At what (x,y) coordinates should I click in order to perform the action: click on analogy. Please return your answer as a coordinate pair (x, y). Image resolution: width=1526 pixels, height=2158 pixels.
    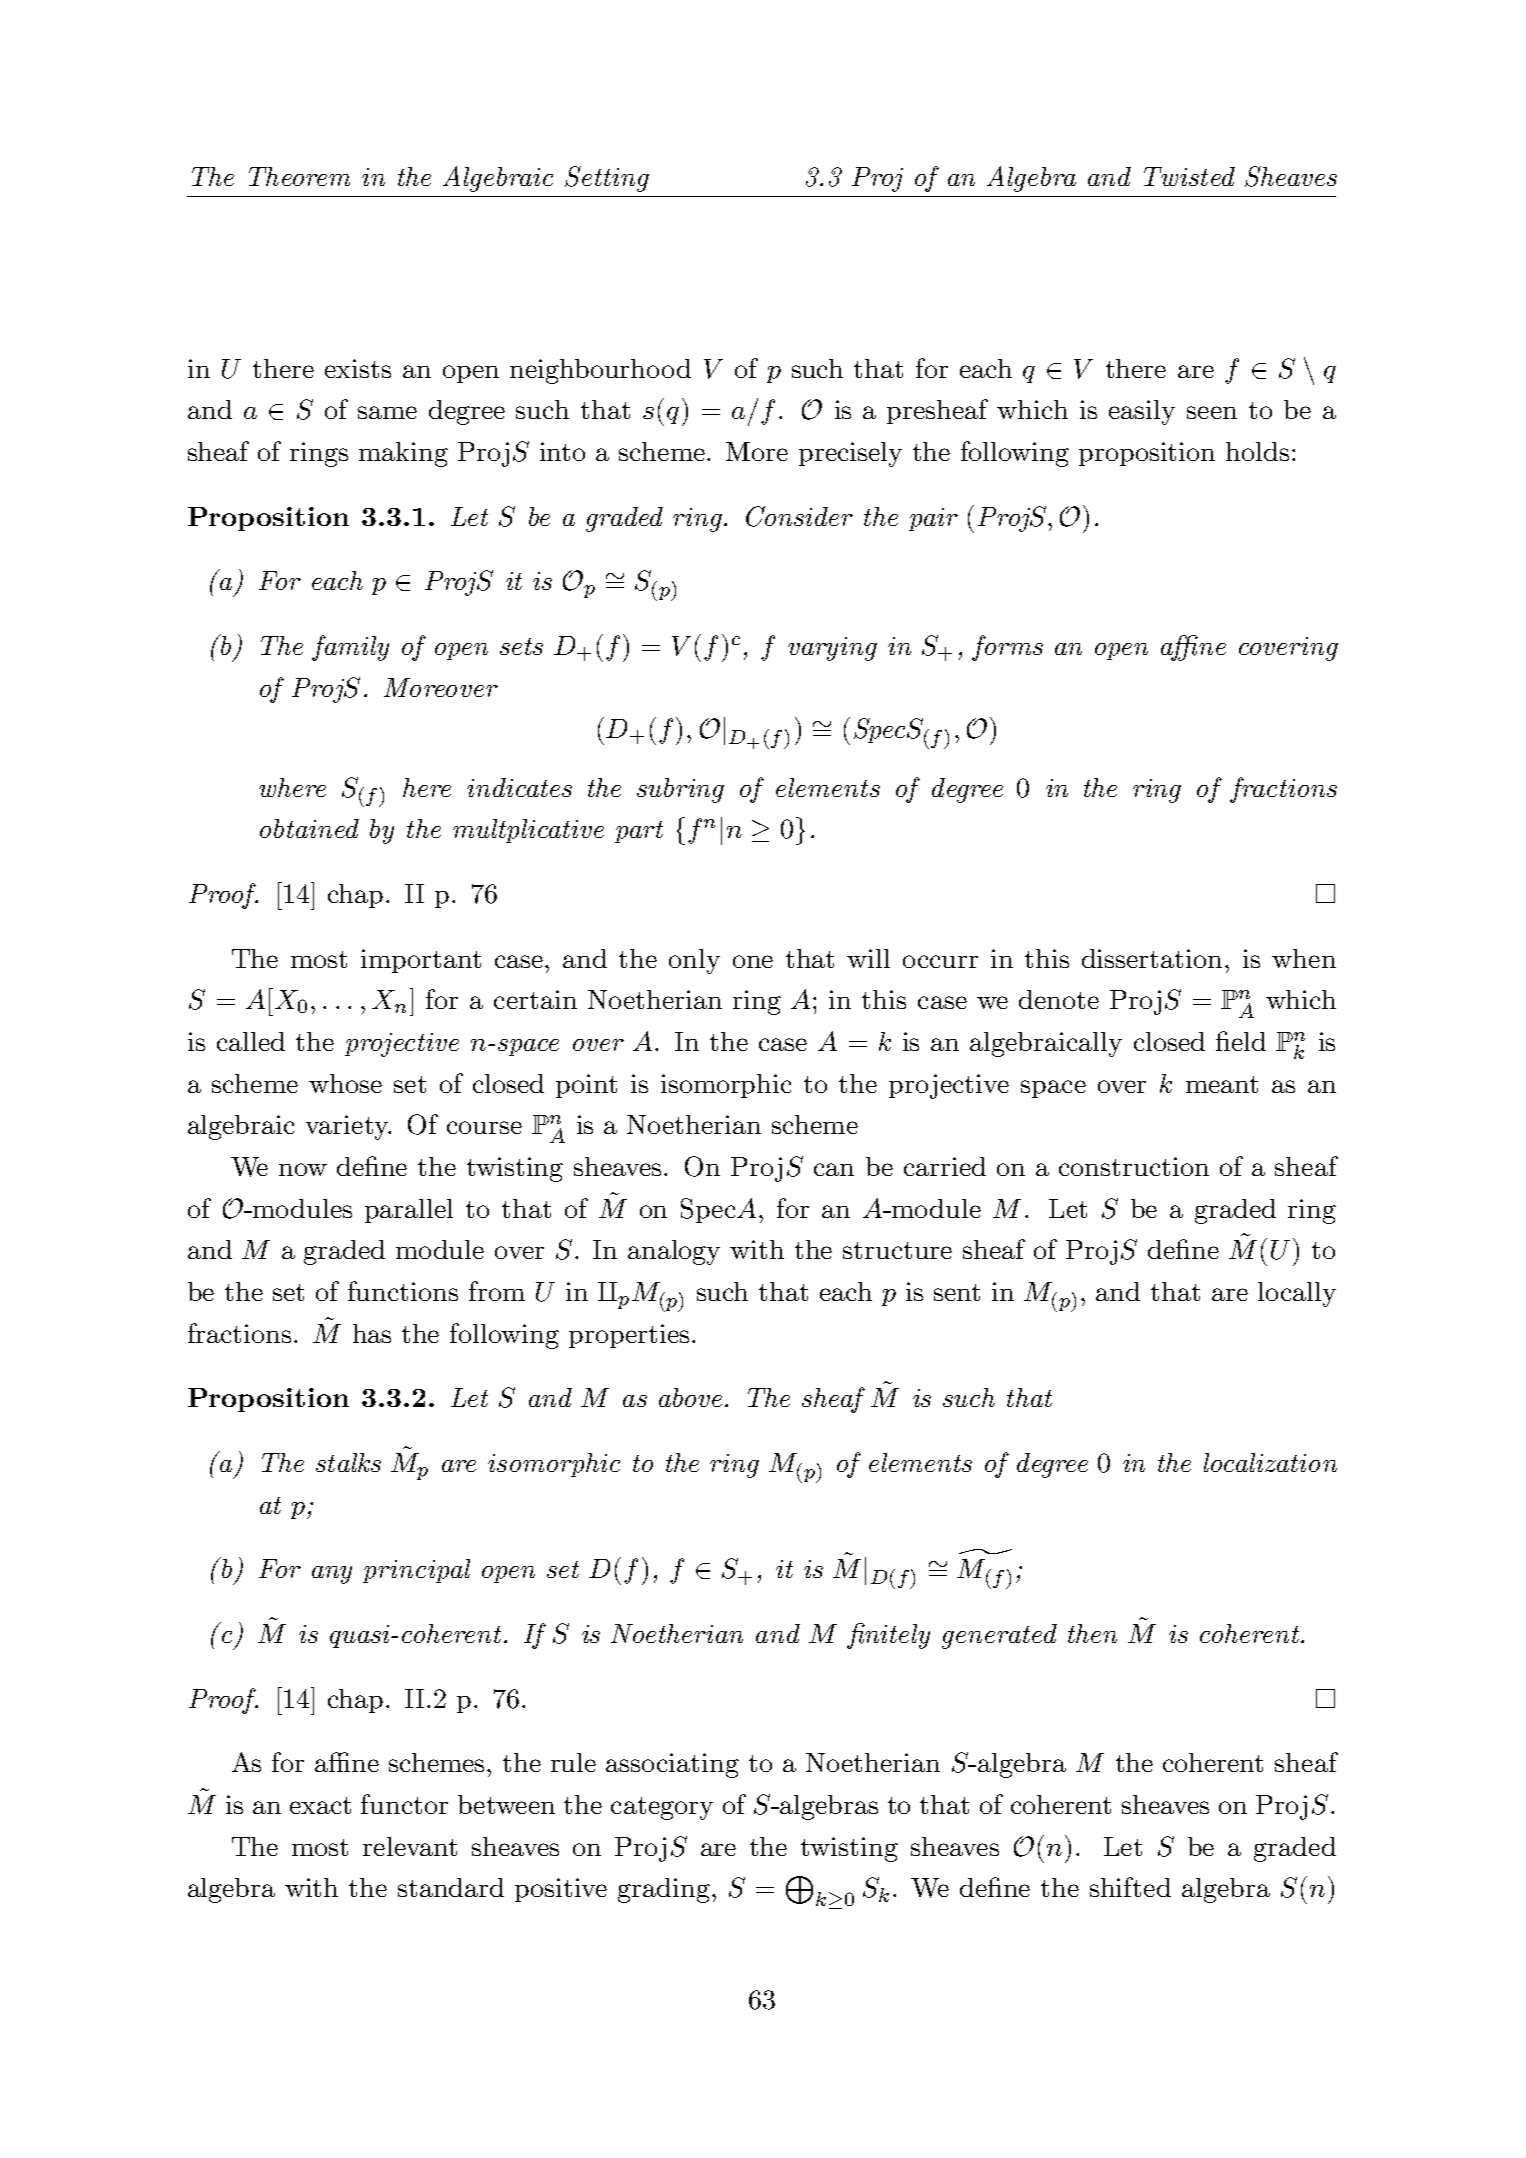
    Looking at the image, I should click on (674, 1252).
